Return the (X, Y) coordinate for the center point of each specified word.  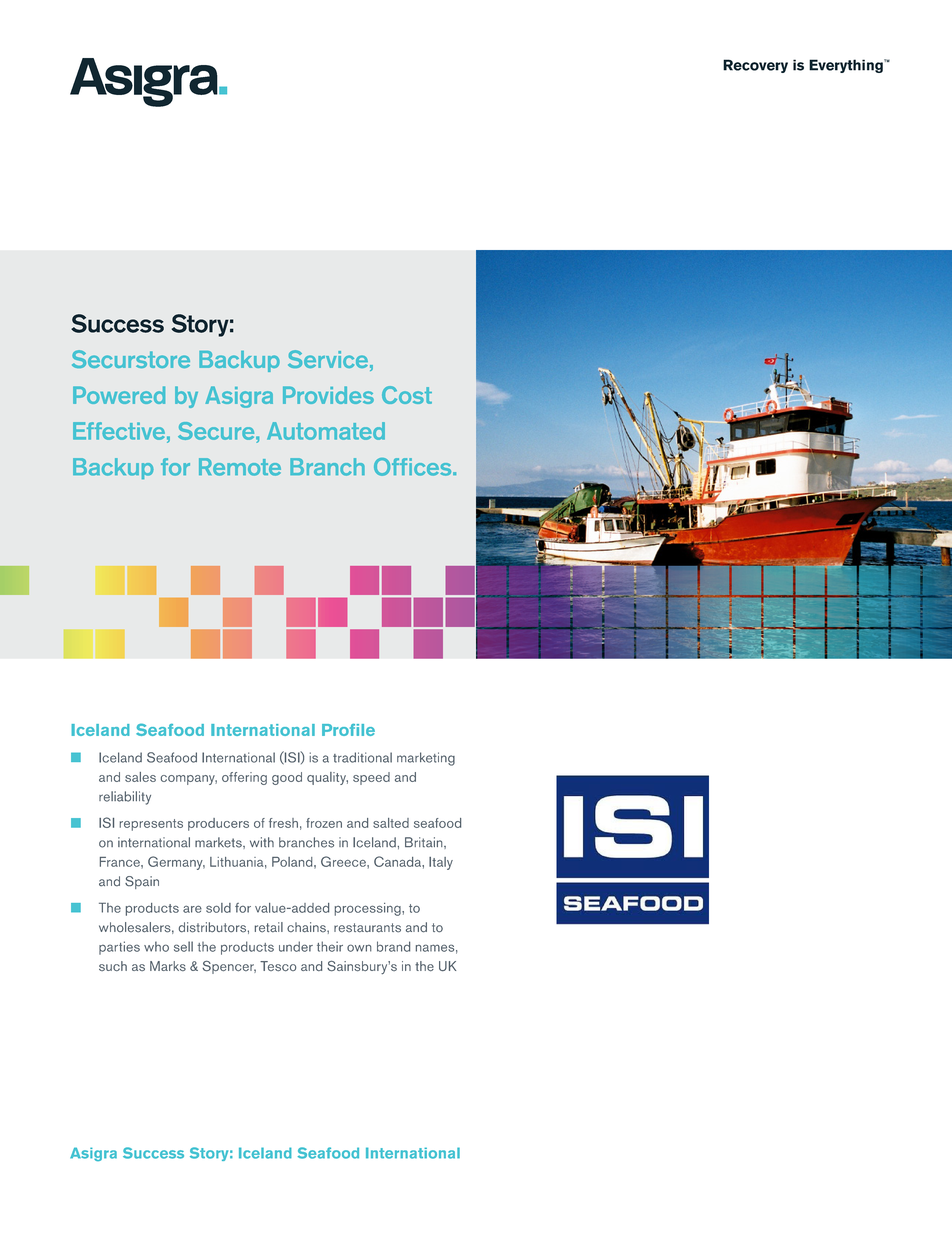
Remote (240, 467)
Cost (407, 395)
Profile (348, 730)
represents (151, 825)
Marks (168, 966)
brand (393, 946)
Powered (119, 395)
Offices (414, 467)
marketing (426, 759)
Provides (328, 395)
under (296, 946)
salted (391, 823)
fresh (283, 823)
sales (140, 777)
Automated (326, 431)
